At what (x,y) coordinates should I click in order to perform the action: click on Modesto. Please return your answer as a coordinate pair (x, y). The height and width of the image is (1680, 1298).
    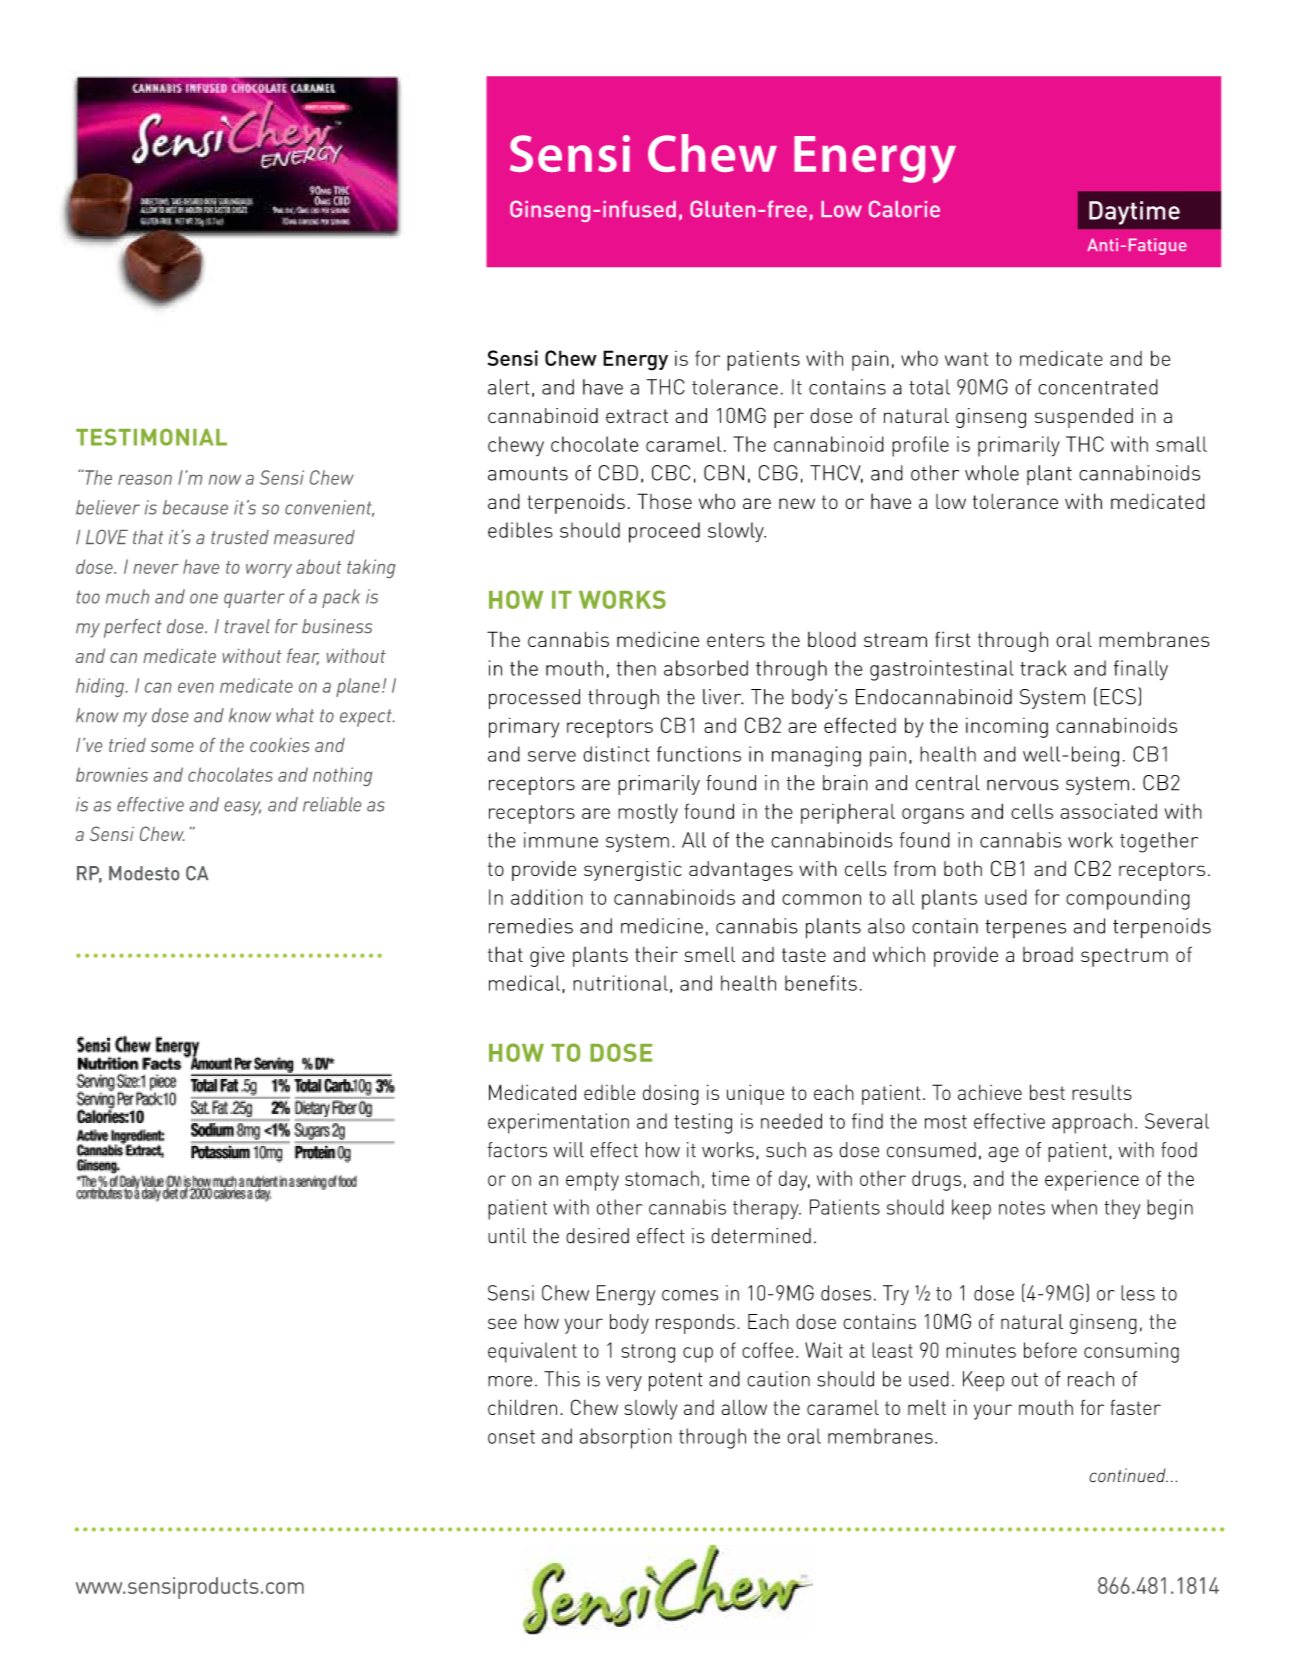
    Looking at the image, I should click on (144, 873).
